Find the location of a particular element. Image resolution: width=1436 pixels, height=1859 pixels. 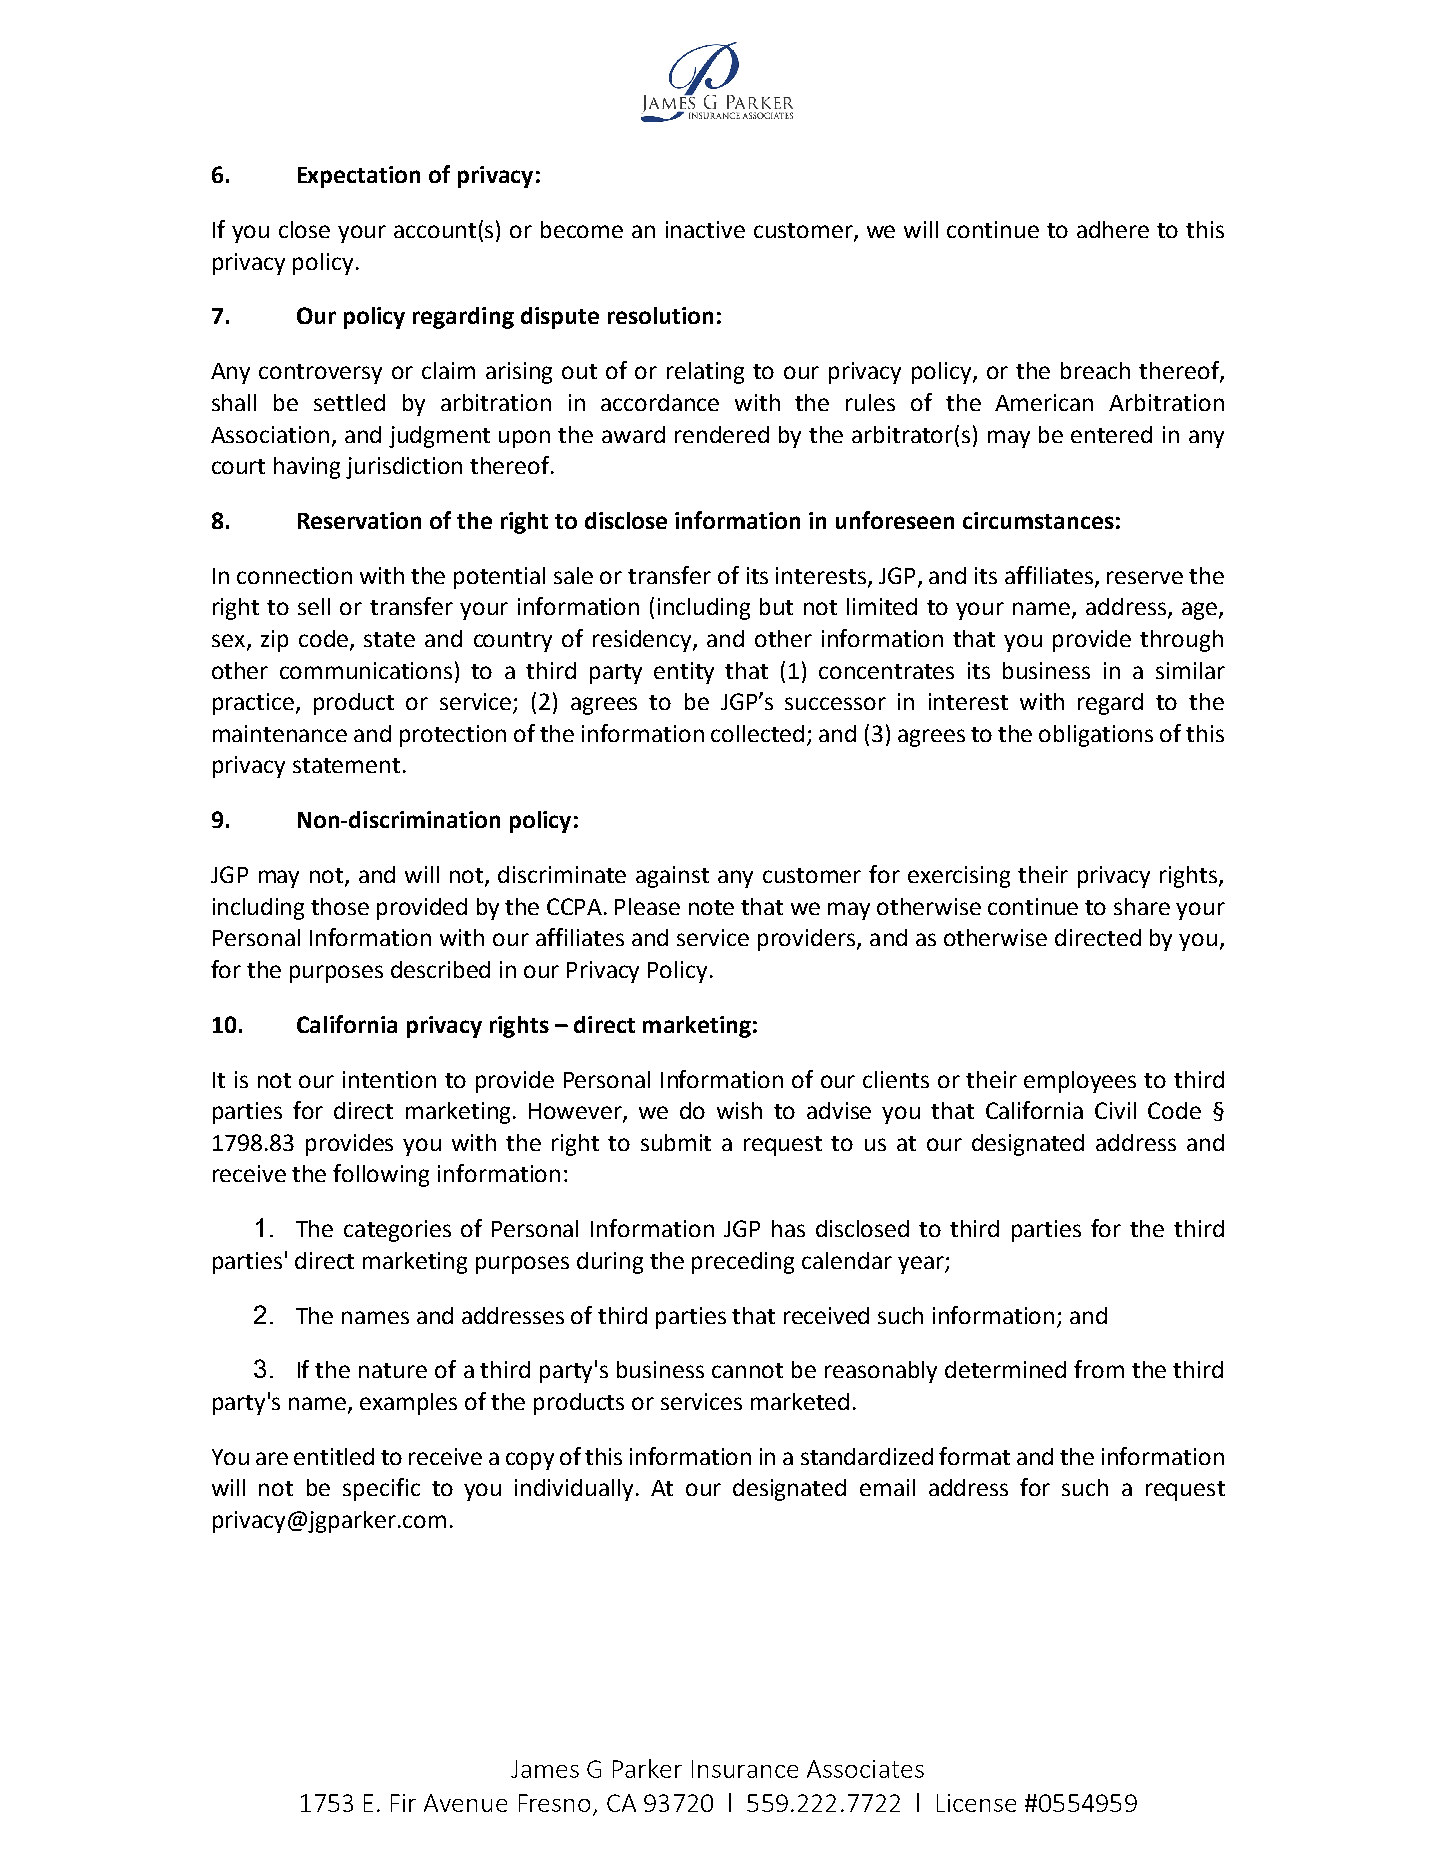

note is located at coordinates (711, 907).
